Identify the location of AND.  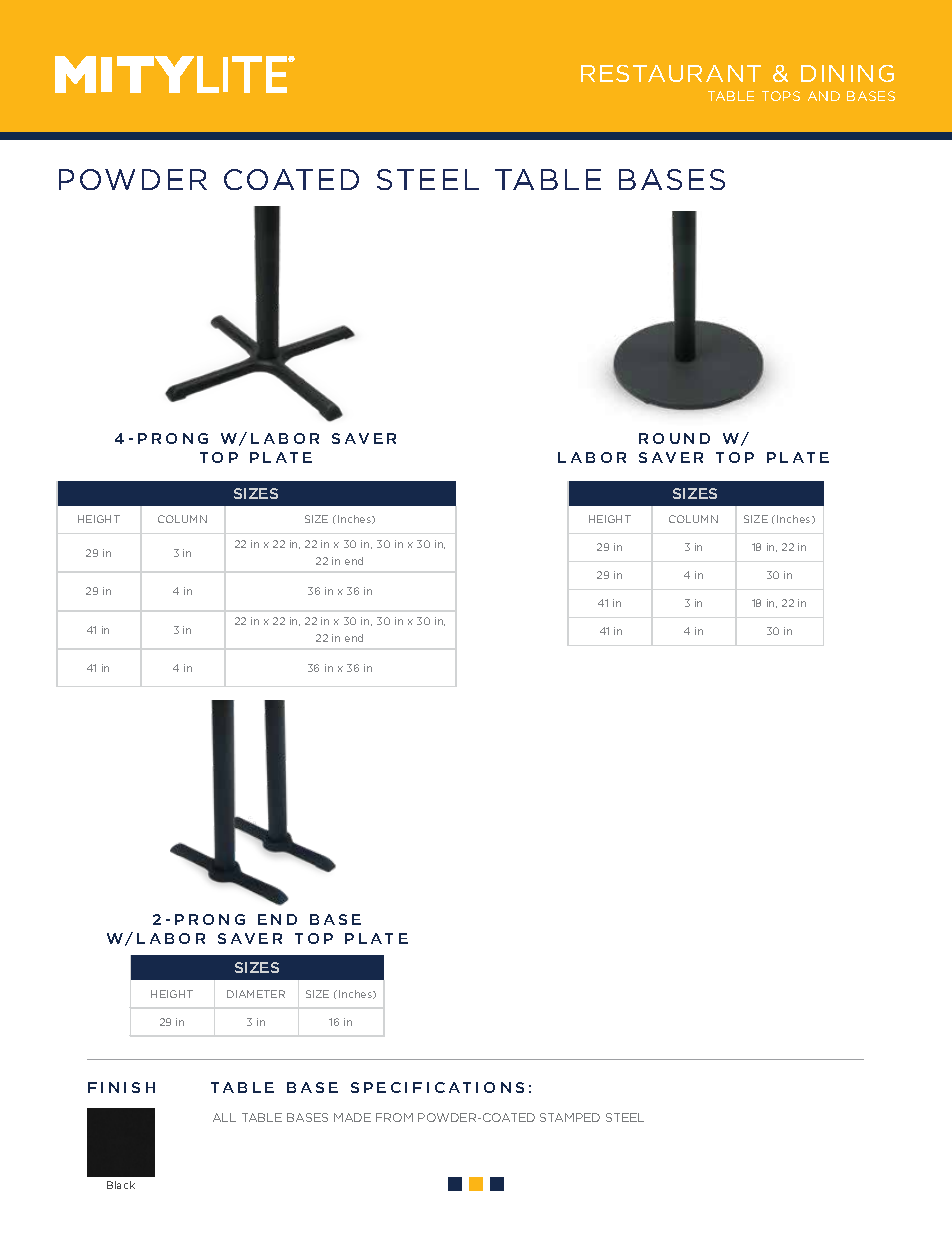
(824, 96).
